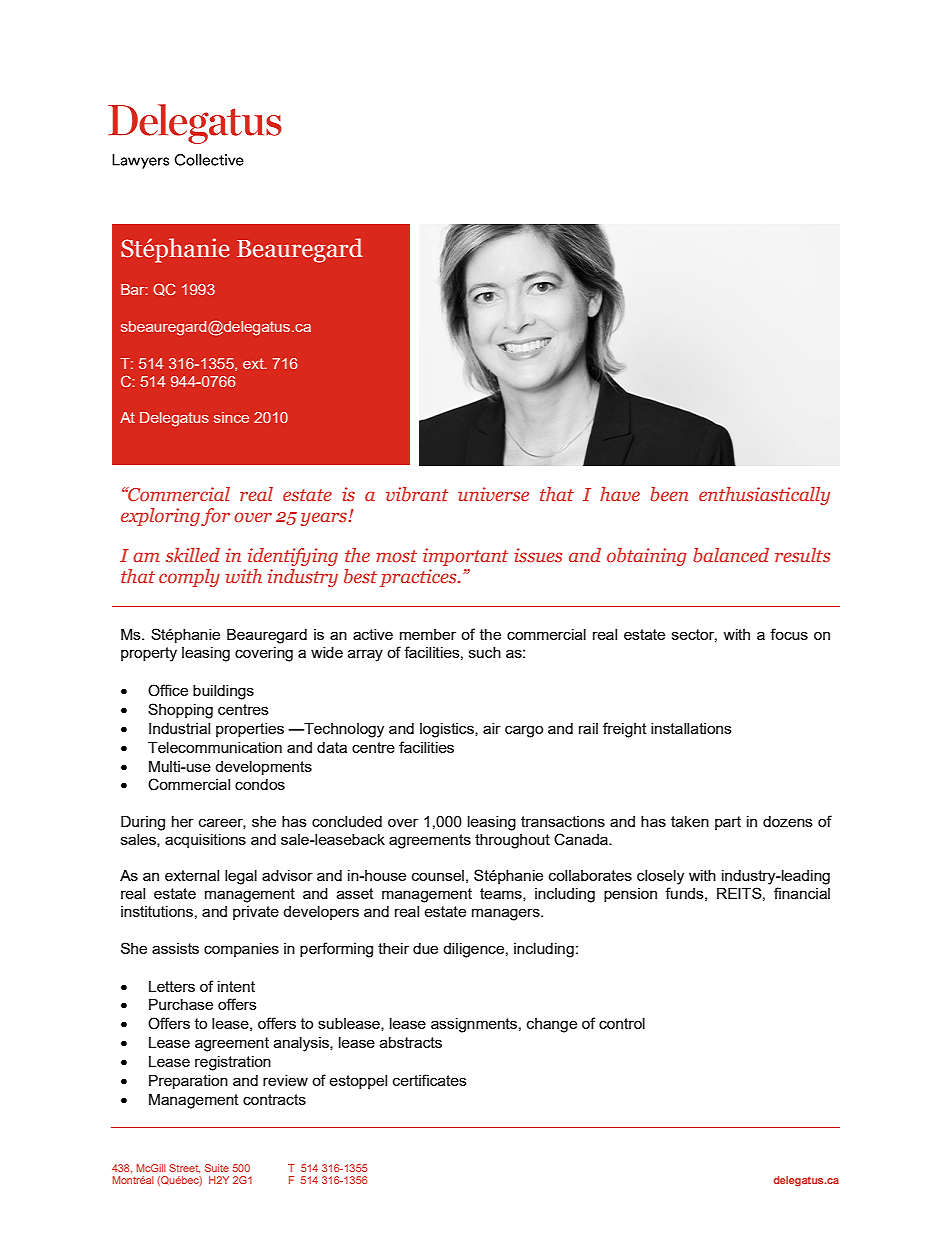  I want to click on enthusiastically, so click(764, 496).
